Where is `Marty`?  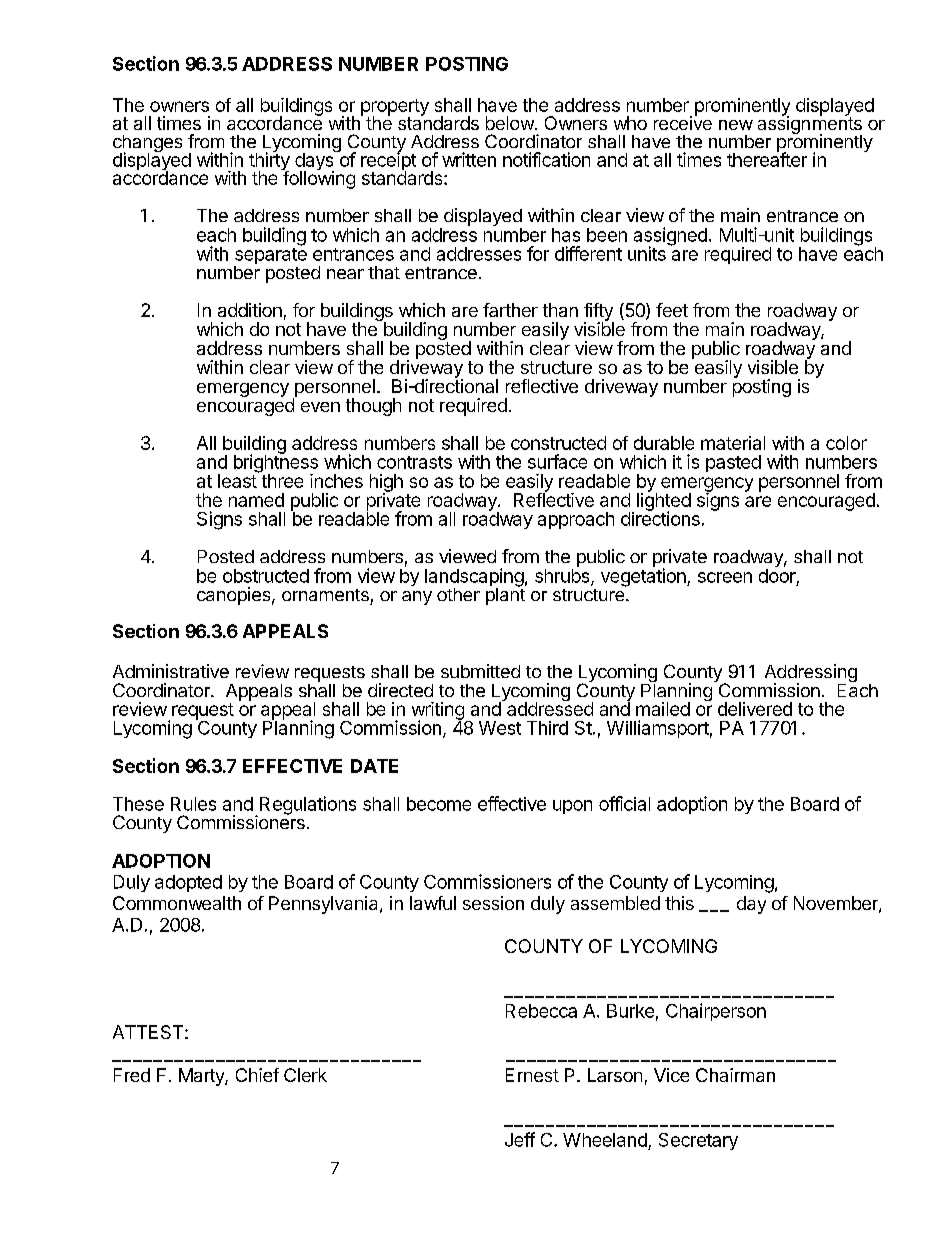 Marty is located at coordinates (202, 1077).
